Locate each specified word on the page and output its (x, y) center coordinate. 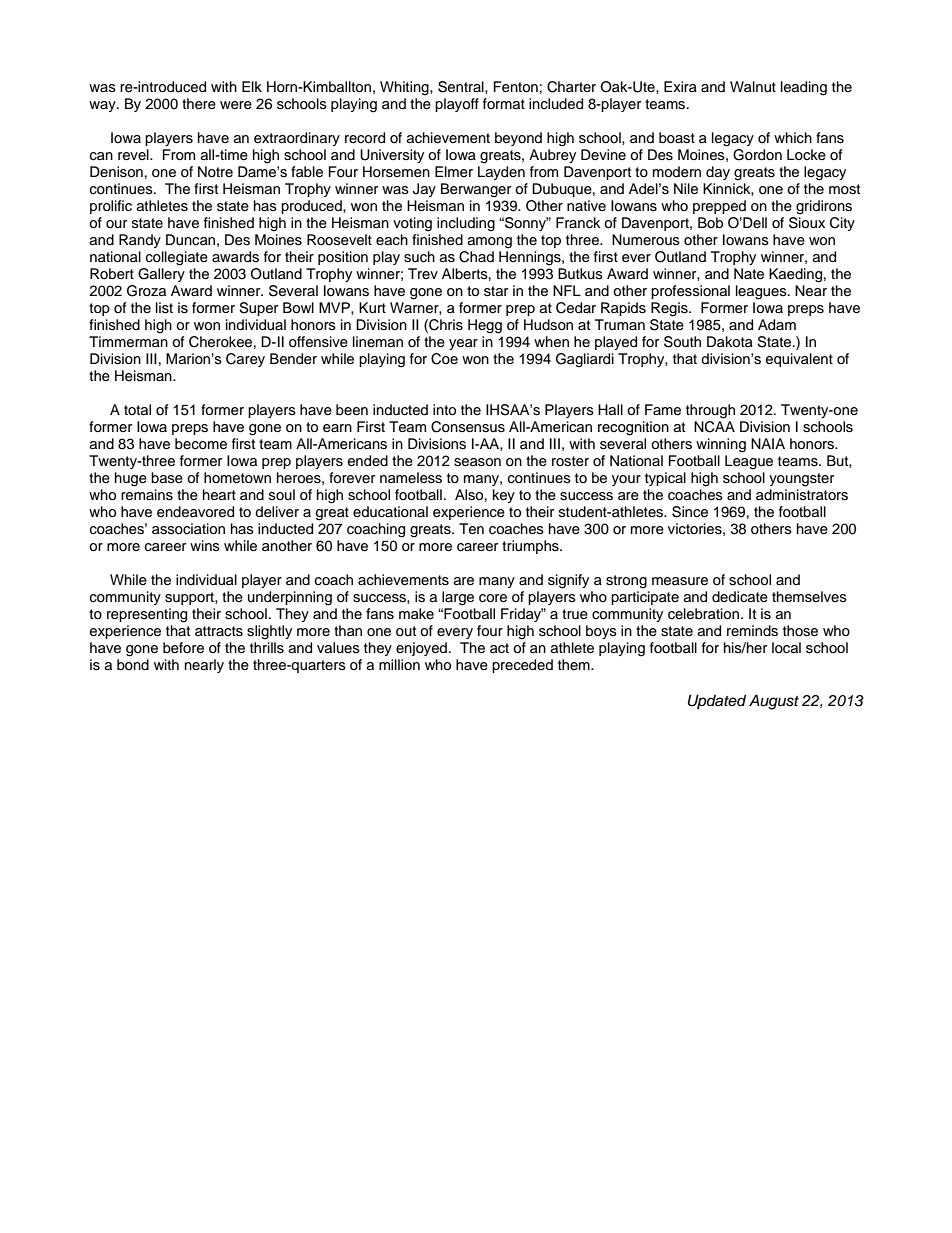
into (444, 410)
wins (205, 545)
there (199, 104)
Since (690, 512)
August (774, 702)
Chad (476, 257)
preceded (522, 666)
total (137, 409)
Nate (749, 274)
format (504, 103)
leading (804, 88)
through (710, 411)
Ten (471, 529)
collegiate (177, 258)
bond (133, 664)
